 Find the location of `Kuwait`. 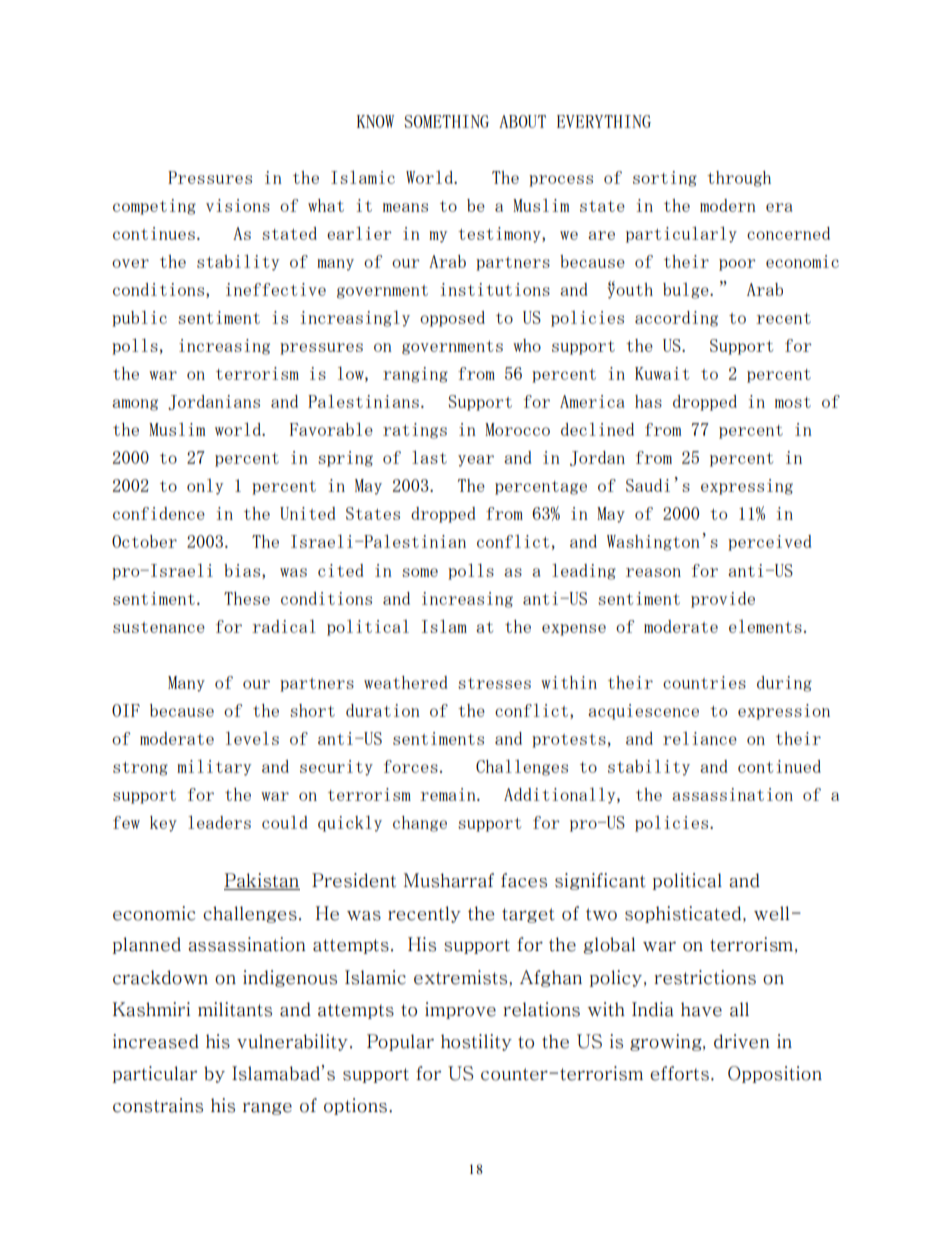

Kuwait is located at coordinates (662, 373).
